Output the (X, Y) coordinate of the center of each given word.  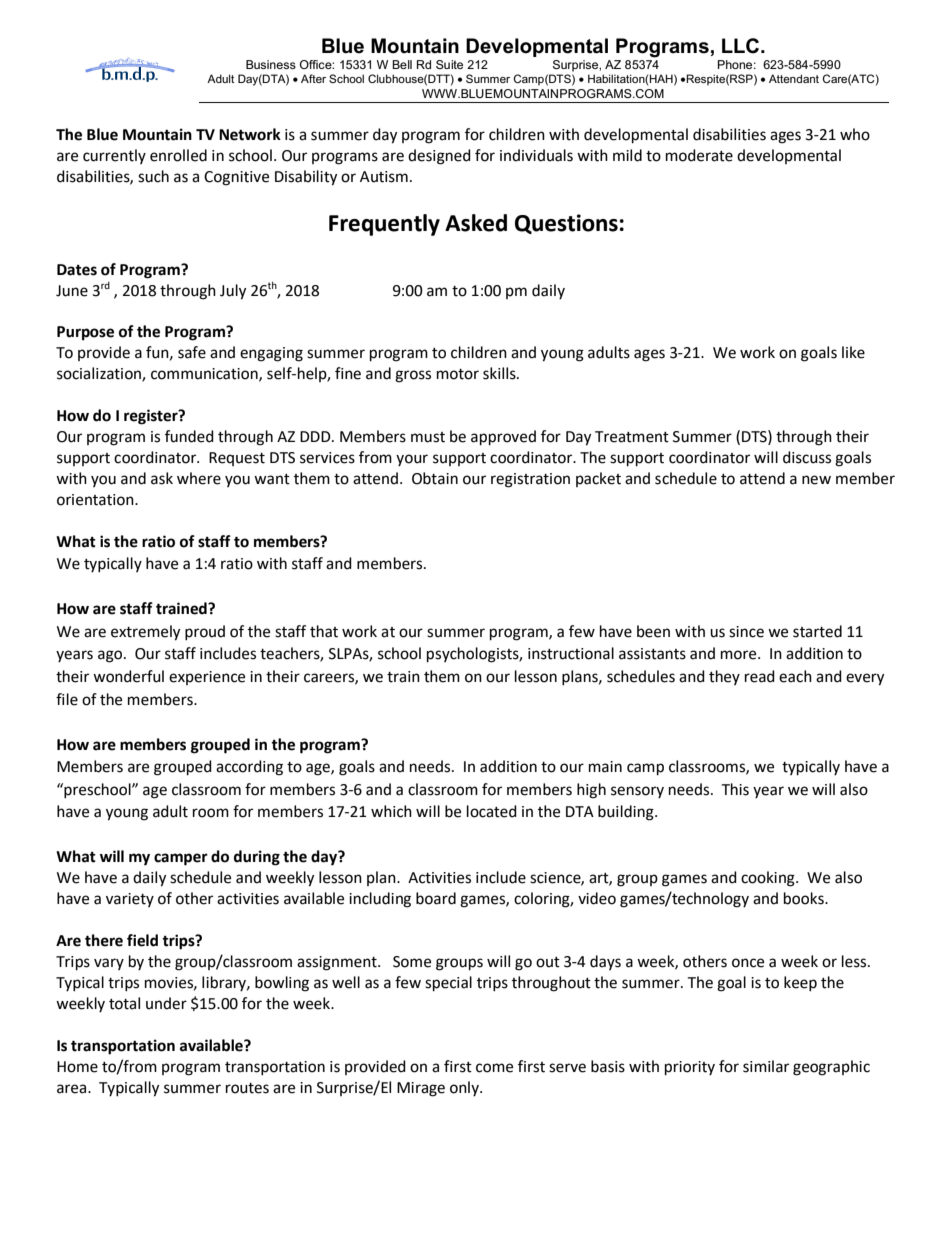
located (492, 811)
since (746, 632)
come (494, 1068)
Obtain (435, 478)
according (249, 768)
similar (766, 1066)
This (735, 789)
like (853, 352)
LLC (742, 46)
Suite (449, 64)
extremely (145, 633)
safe (192, 352)
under (166, 1003)
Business (271, 64)
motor (458, 374)
